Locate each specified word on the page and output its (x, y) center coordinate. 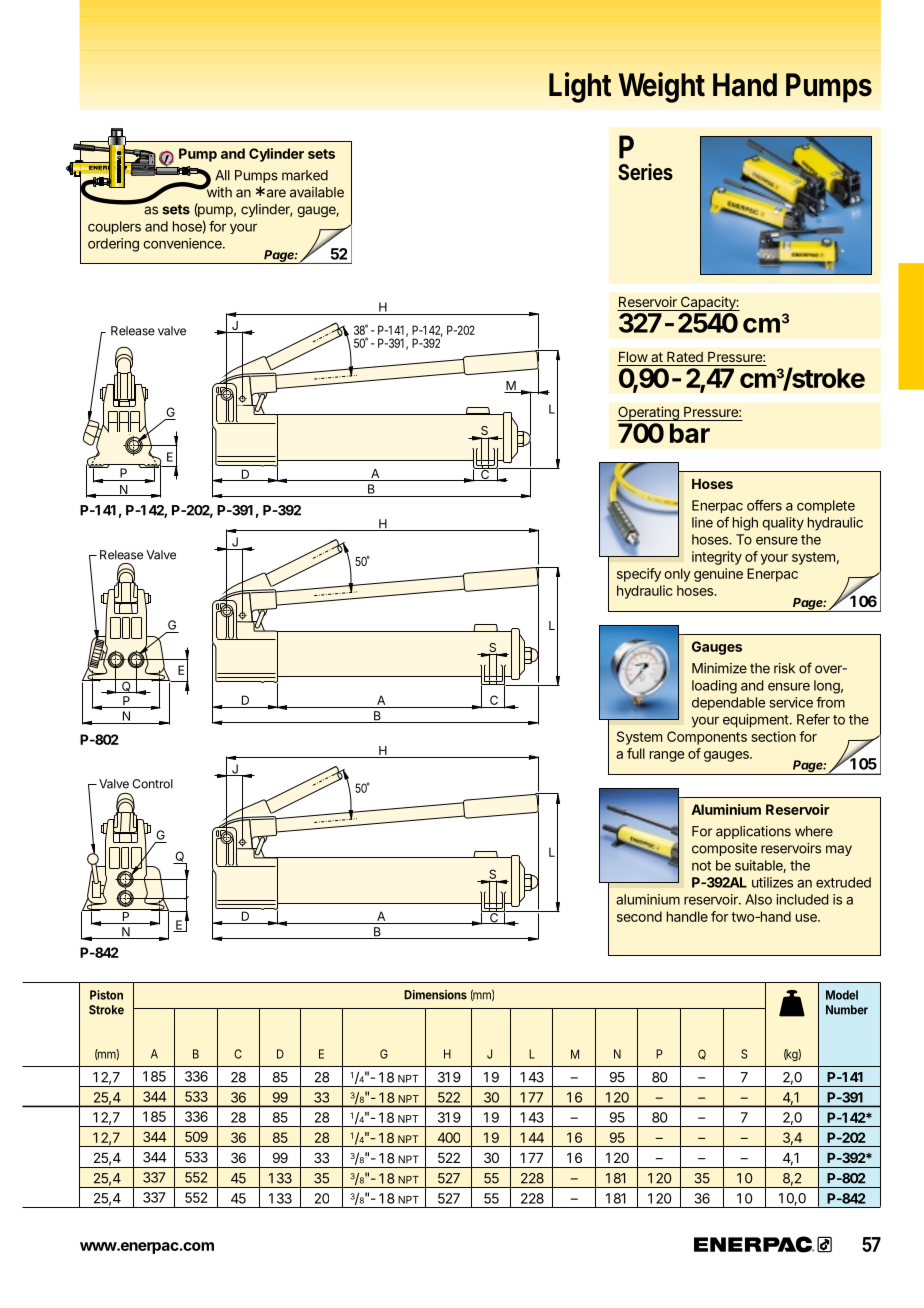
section (773, 736)
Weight (662, 87)
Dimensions (435, 995)
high (745, 524)
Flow (633, 357)
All (222, 175)
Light (580, 87)
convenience (183, 243)
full (636, 753)
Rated (685, 357)
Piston (106, 995)
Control (152, 784)
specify (639, 575)
